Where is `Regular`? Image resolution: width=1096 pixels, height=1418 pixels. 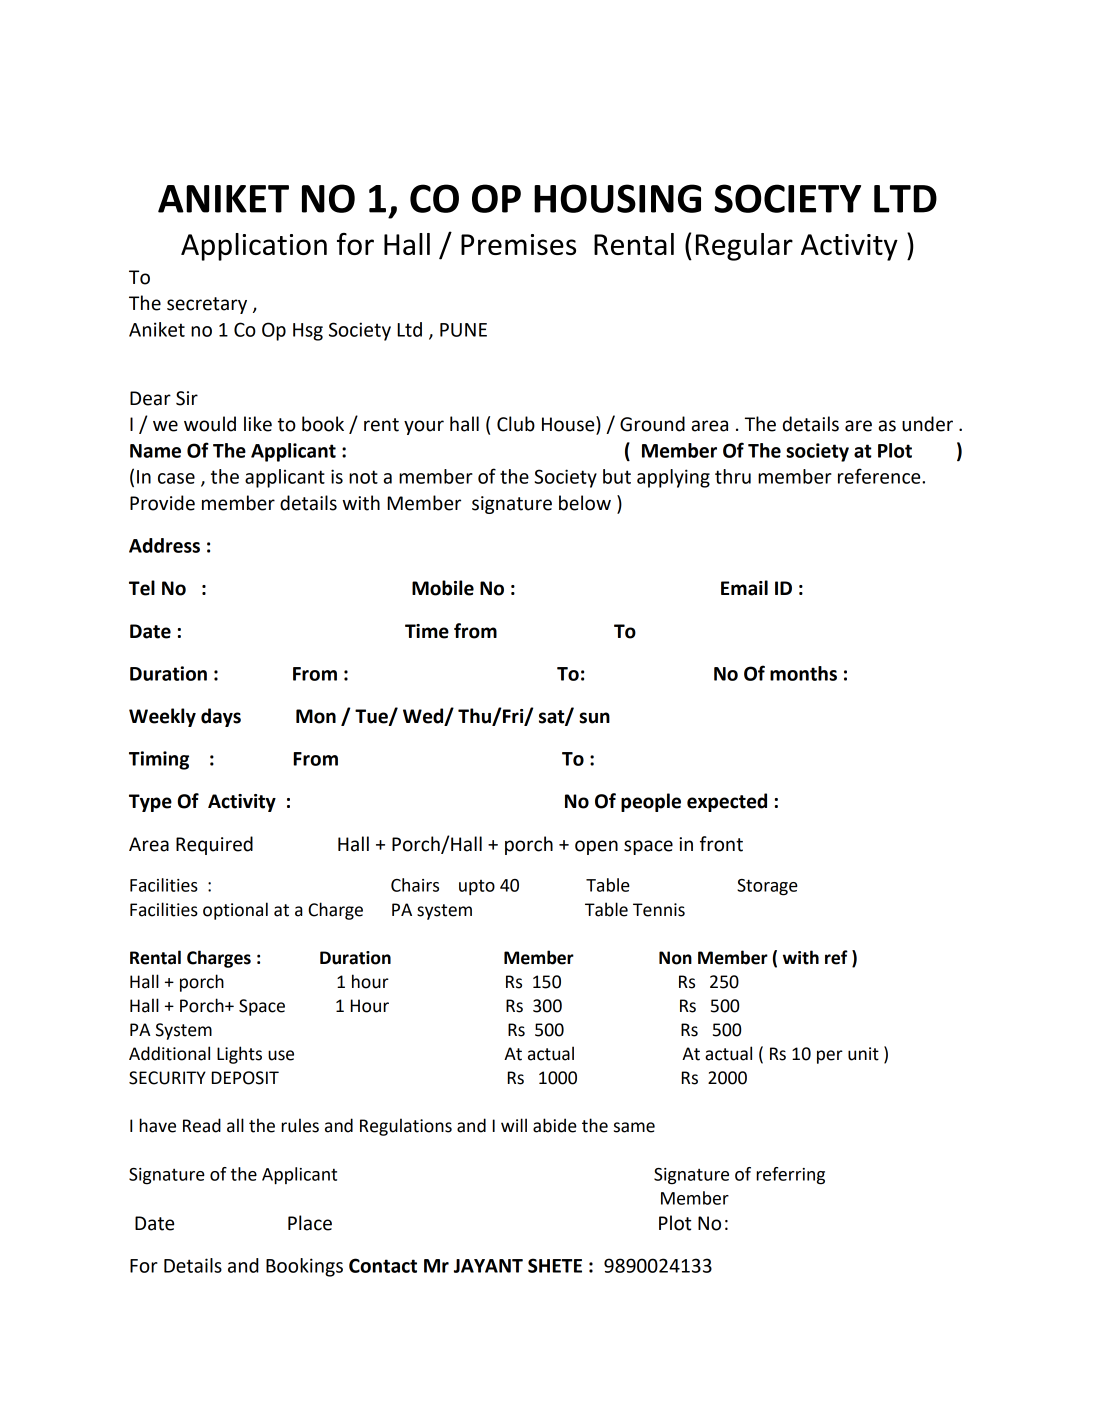
Regular is located at coordinates (744, 247).
